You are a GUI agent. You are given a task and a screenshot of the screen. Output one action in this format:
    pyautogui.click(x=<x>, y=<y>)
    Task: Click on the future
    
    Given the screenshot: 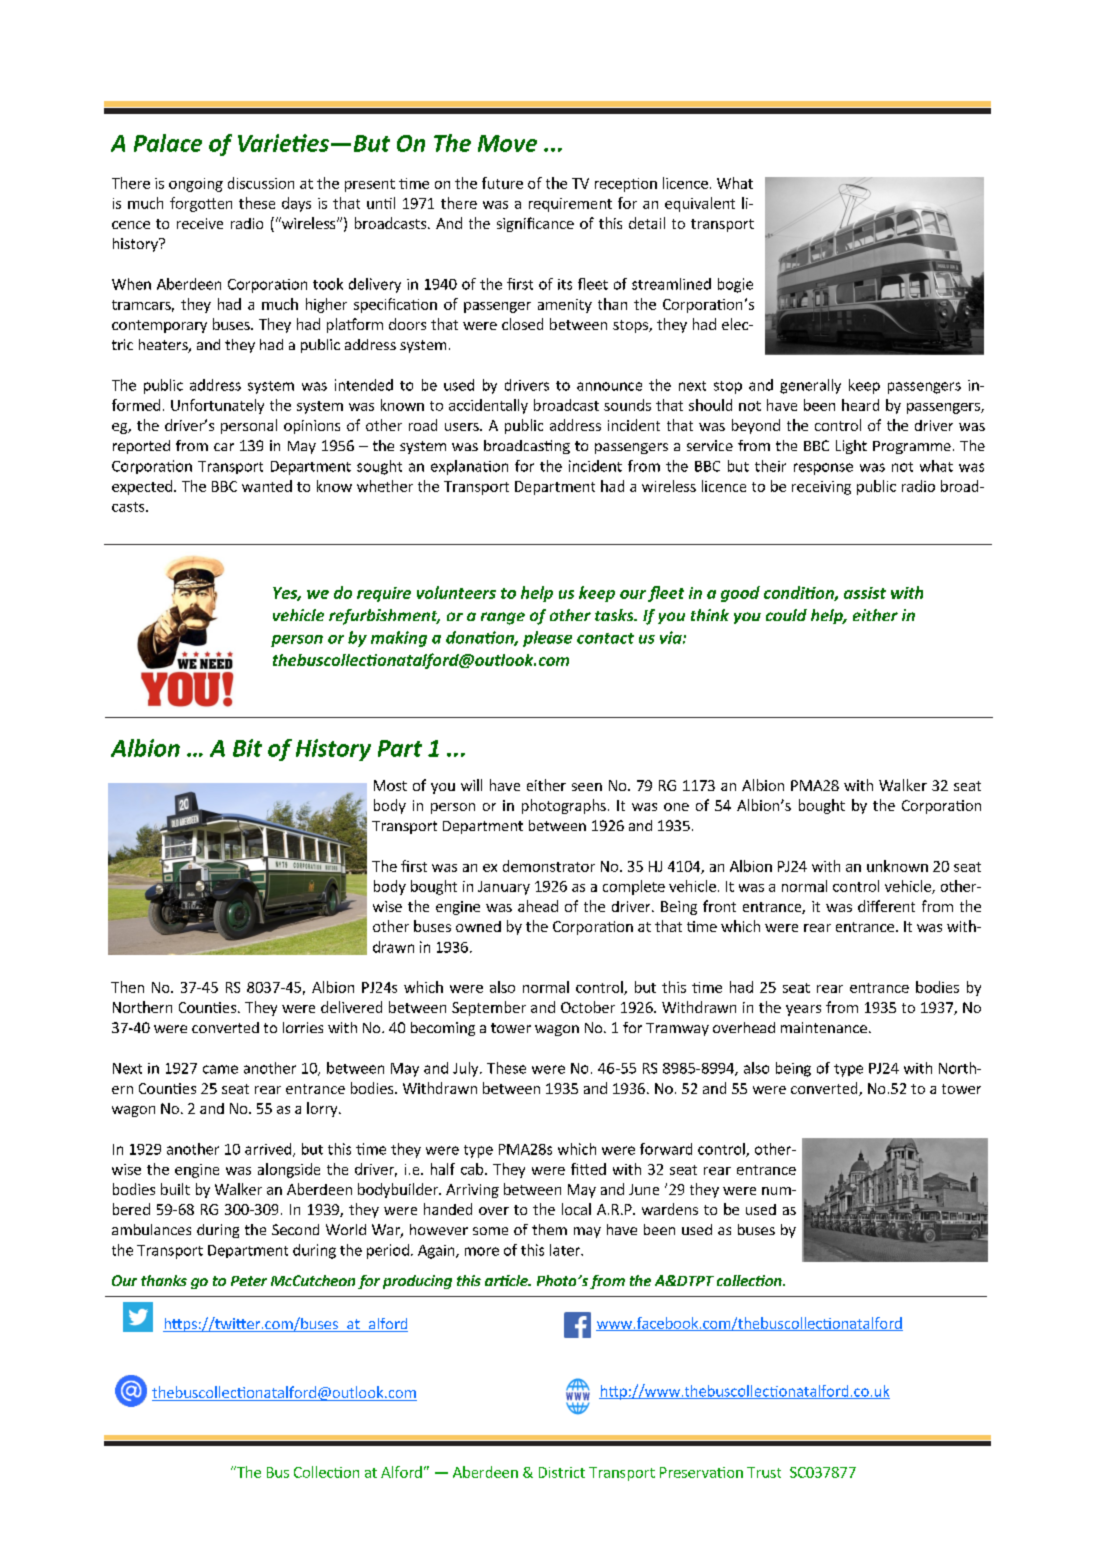 What is the action you would take?
    pyautogui.click(x=502, y=183)
